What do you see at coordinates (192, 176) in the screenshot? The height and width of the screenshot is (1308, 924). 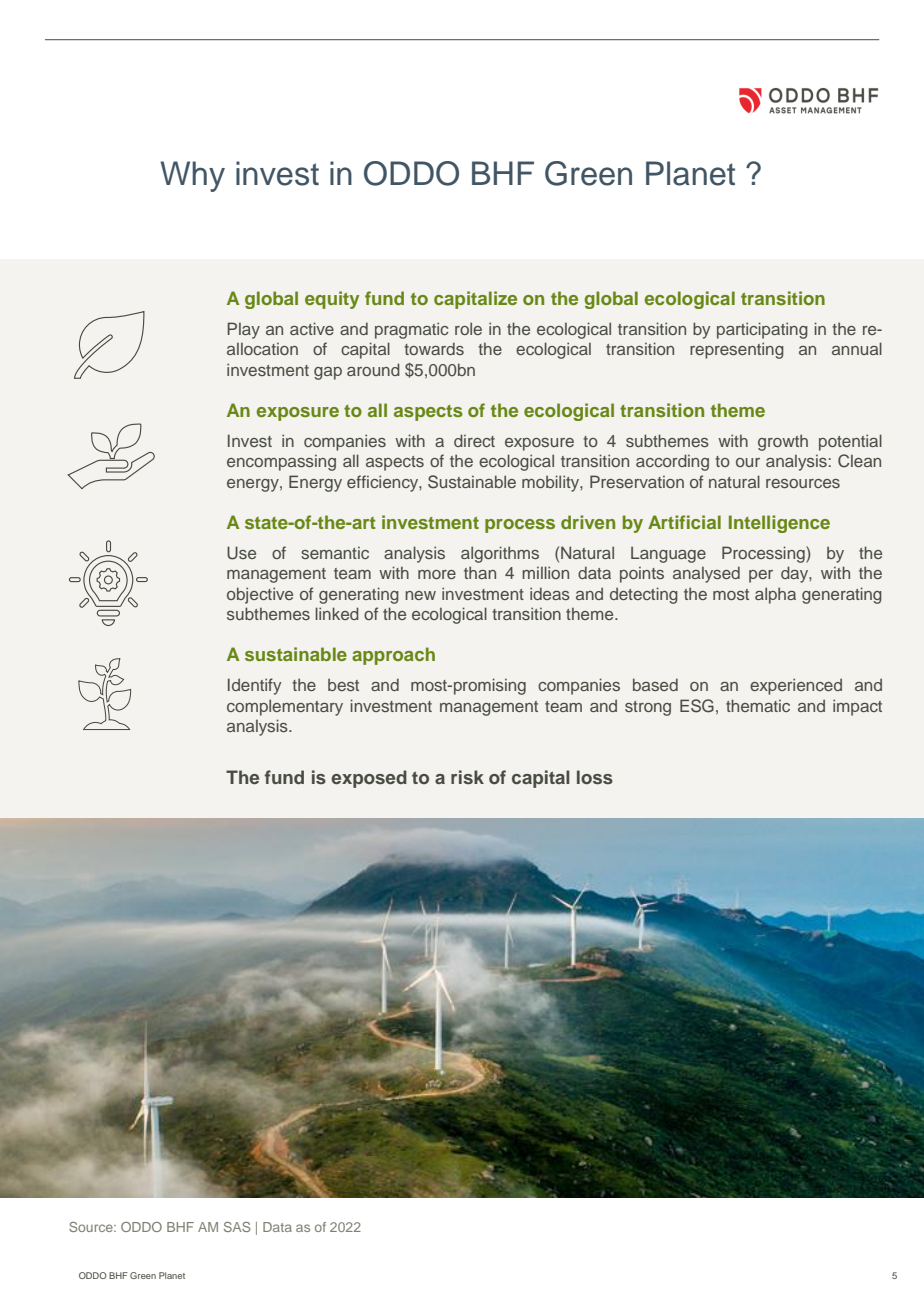 I see `Why` at bounding box center [192, 176].
